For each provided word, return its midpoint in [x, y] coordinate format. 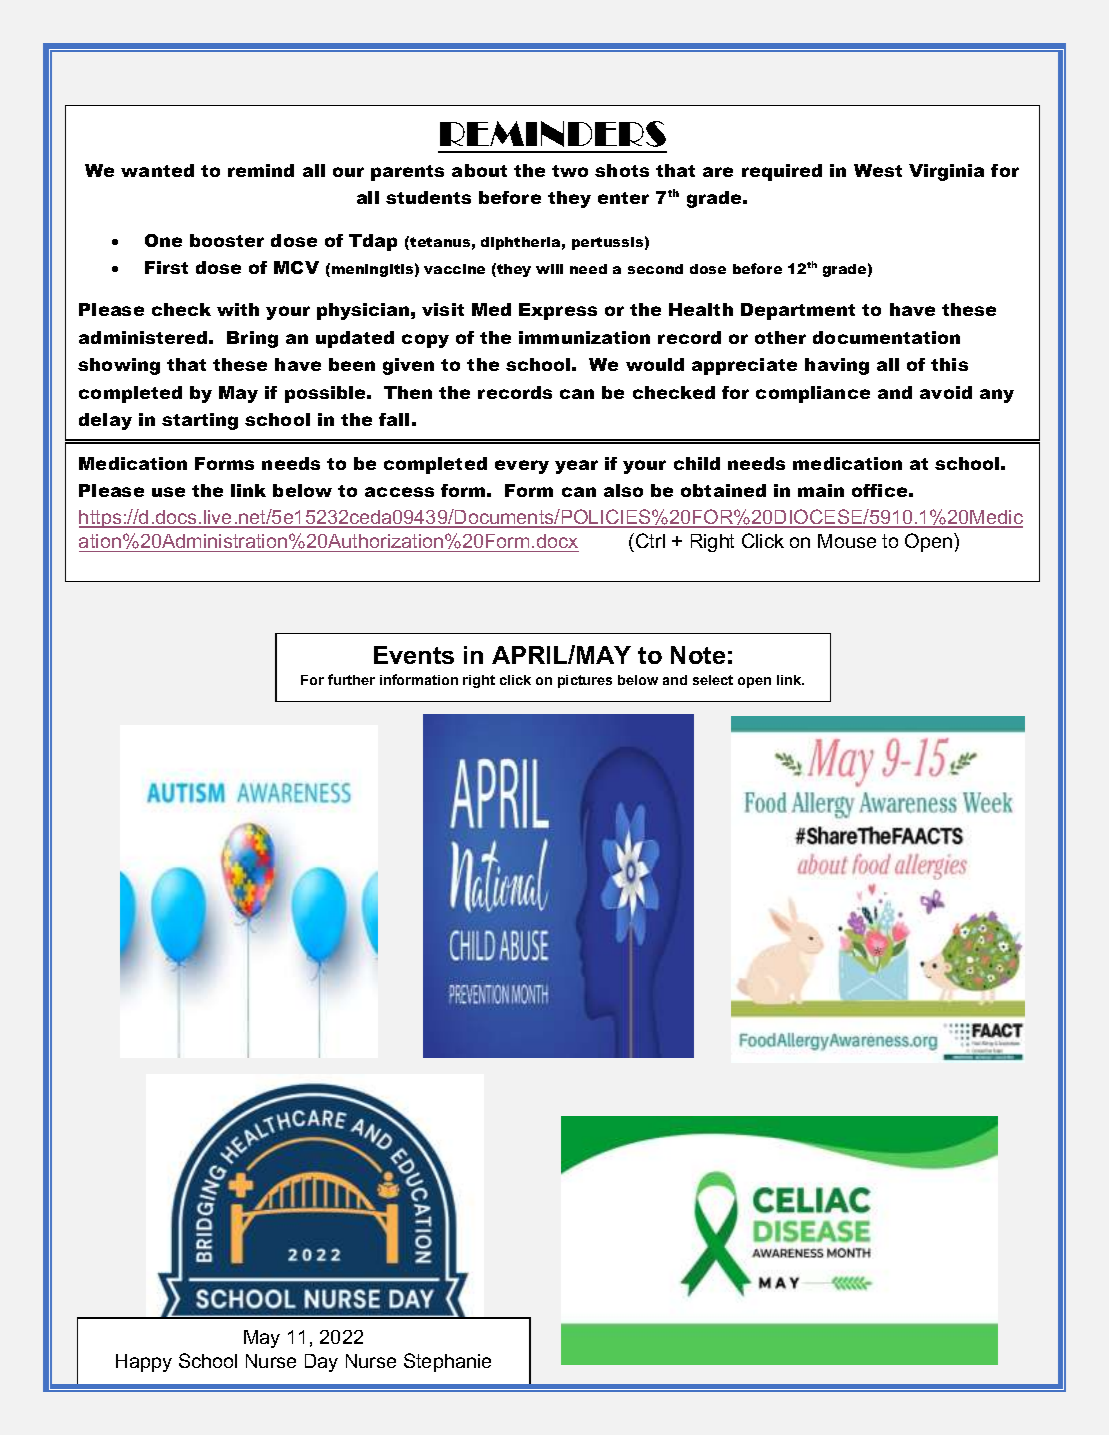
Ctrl [650, 540]
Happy [144, 1363]
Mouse [847, 541]
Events [414, 655]
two [570, 171]
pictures [585, 681]
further [351, 679]
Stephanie [447, 1362]
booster [227, 240]
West [878, 170]
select [713, 680]
